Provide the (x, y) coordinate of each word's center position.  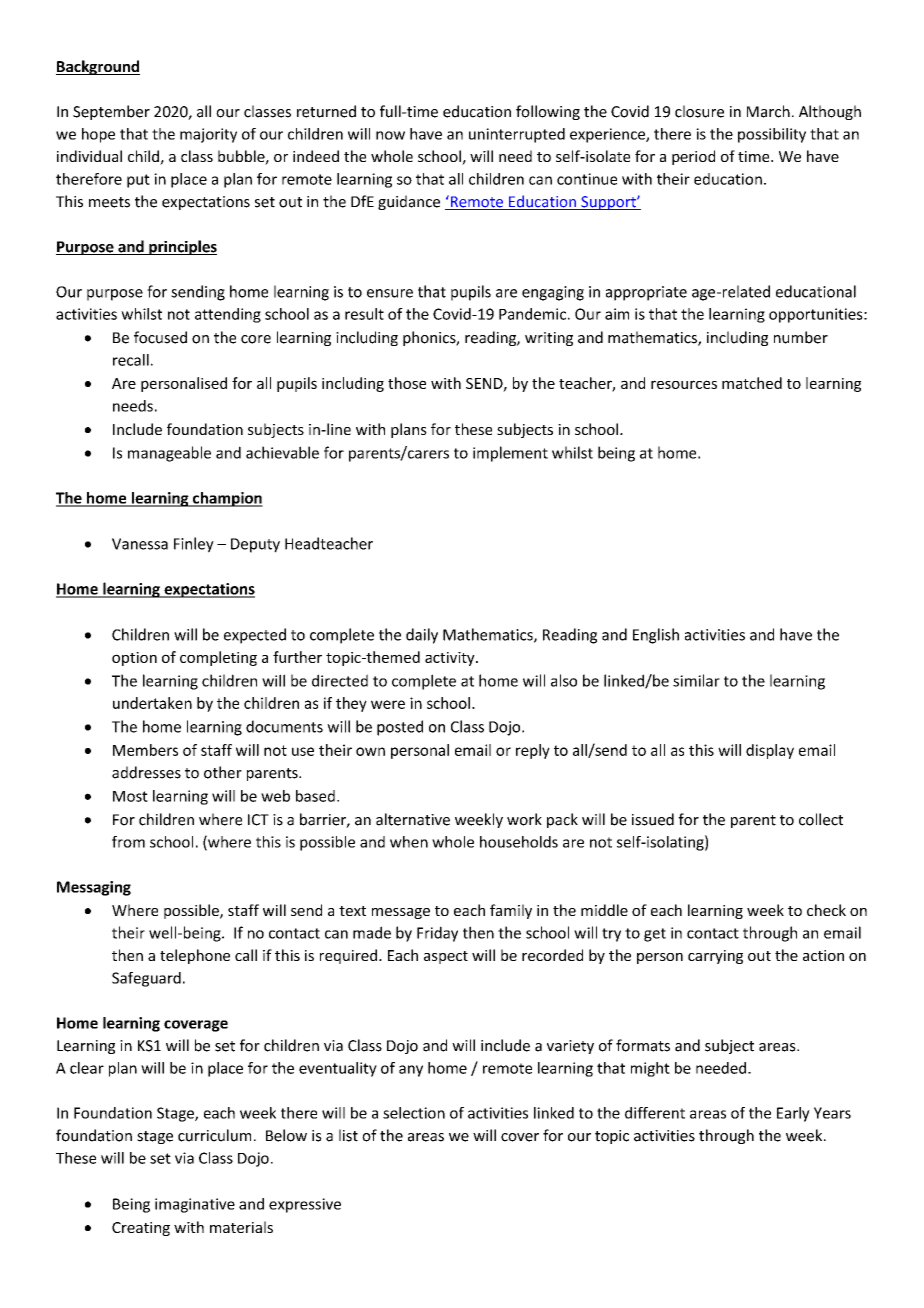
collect (821, 819)
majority (208, 135)
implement (510, 454)
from (128, 842)
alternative (413, 819)
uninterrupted (517, 135)
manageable (169, 454)
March (768, 111)
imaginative (195, 1205)
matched (752, 383)
